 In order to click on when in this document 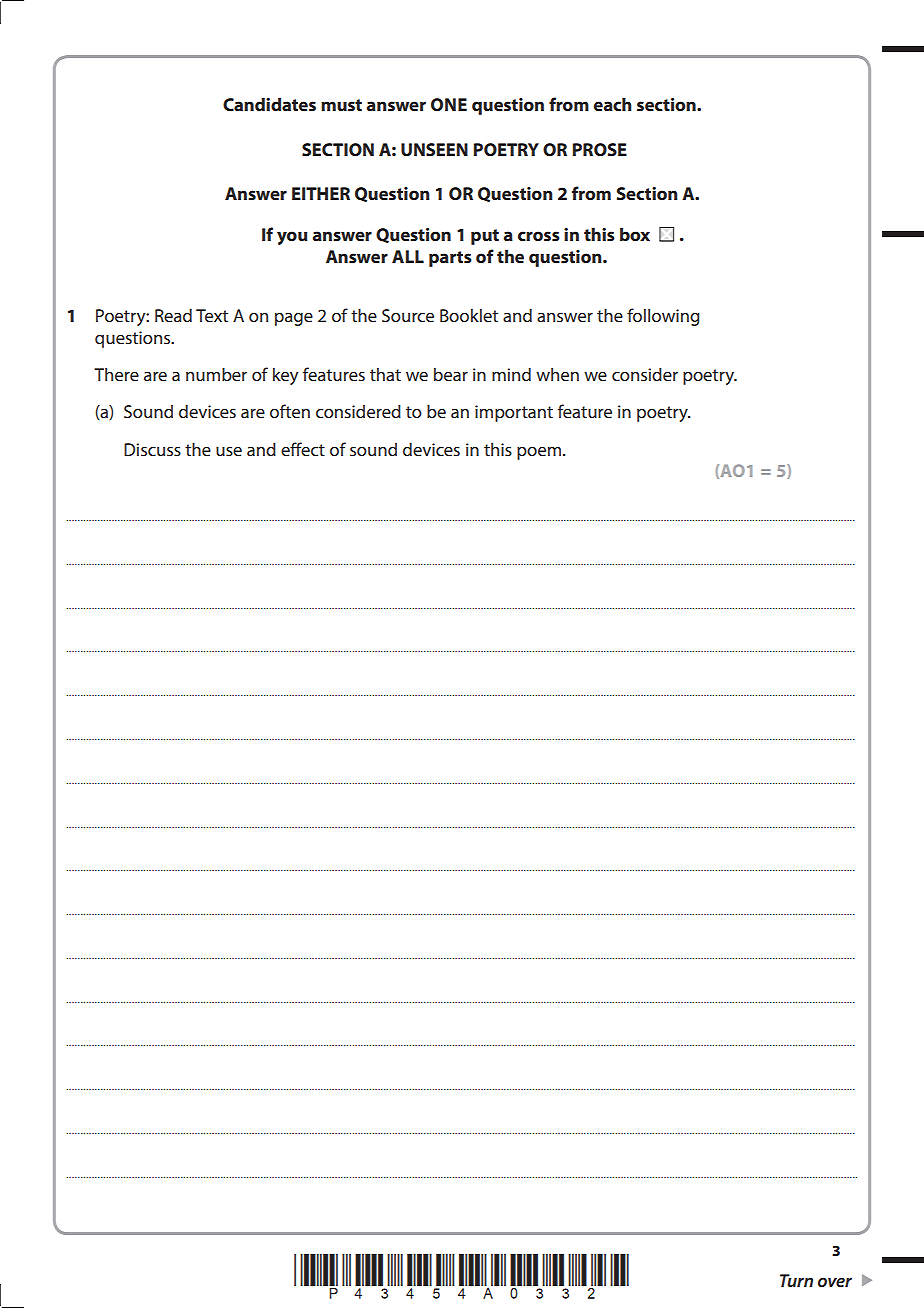, I will do `click(557, 374)`.
